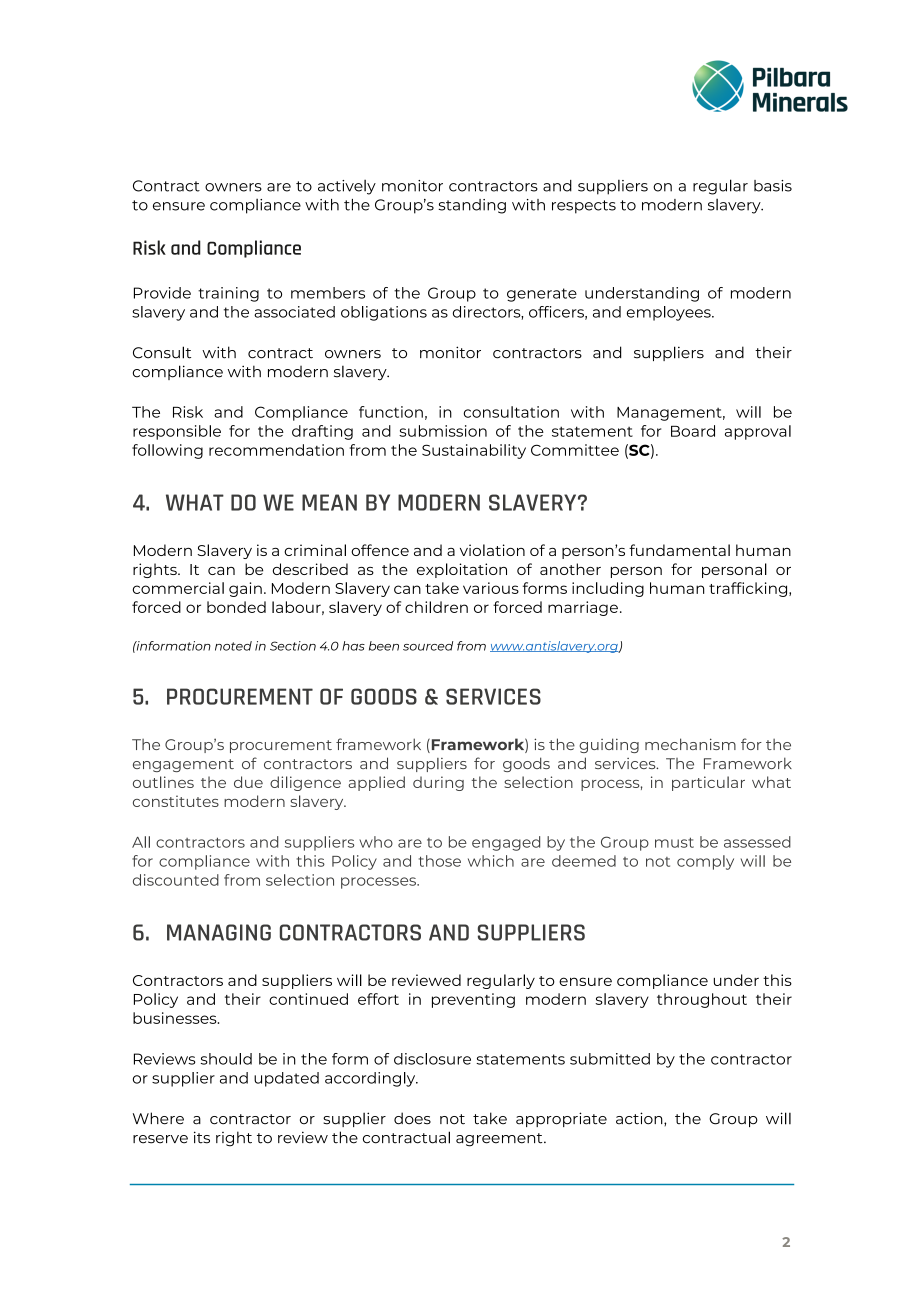 Image resolution: width=924 pixels, height=1308 pixels. What do you see at coordinates (708, 783) in the screenshot?
I see `particular` at bounding box center [708, 783].
